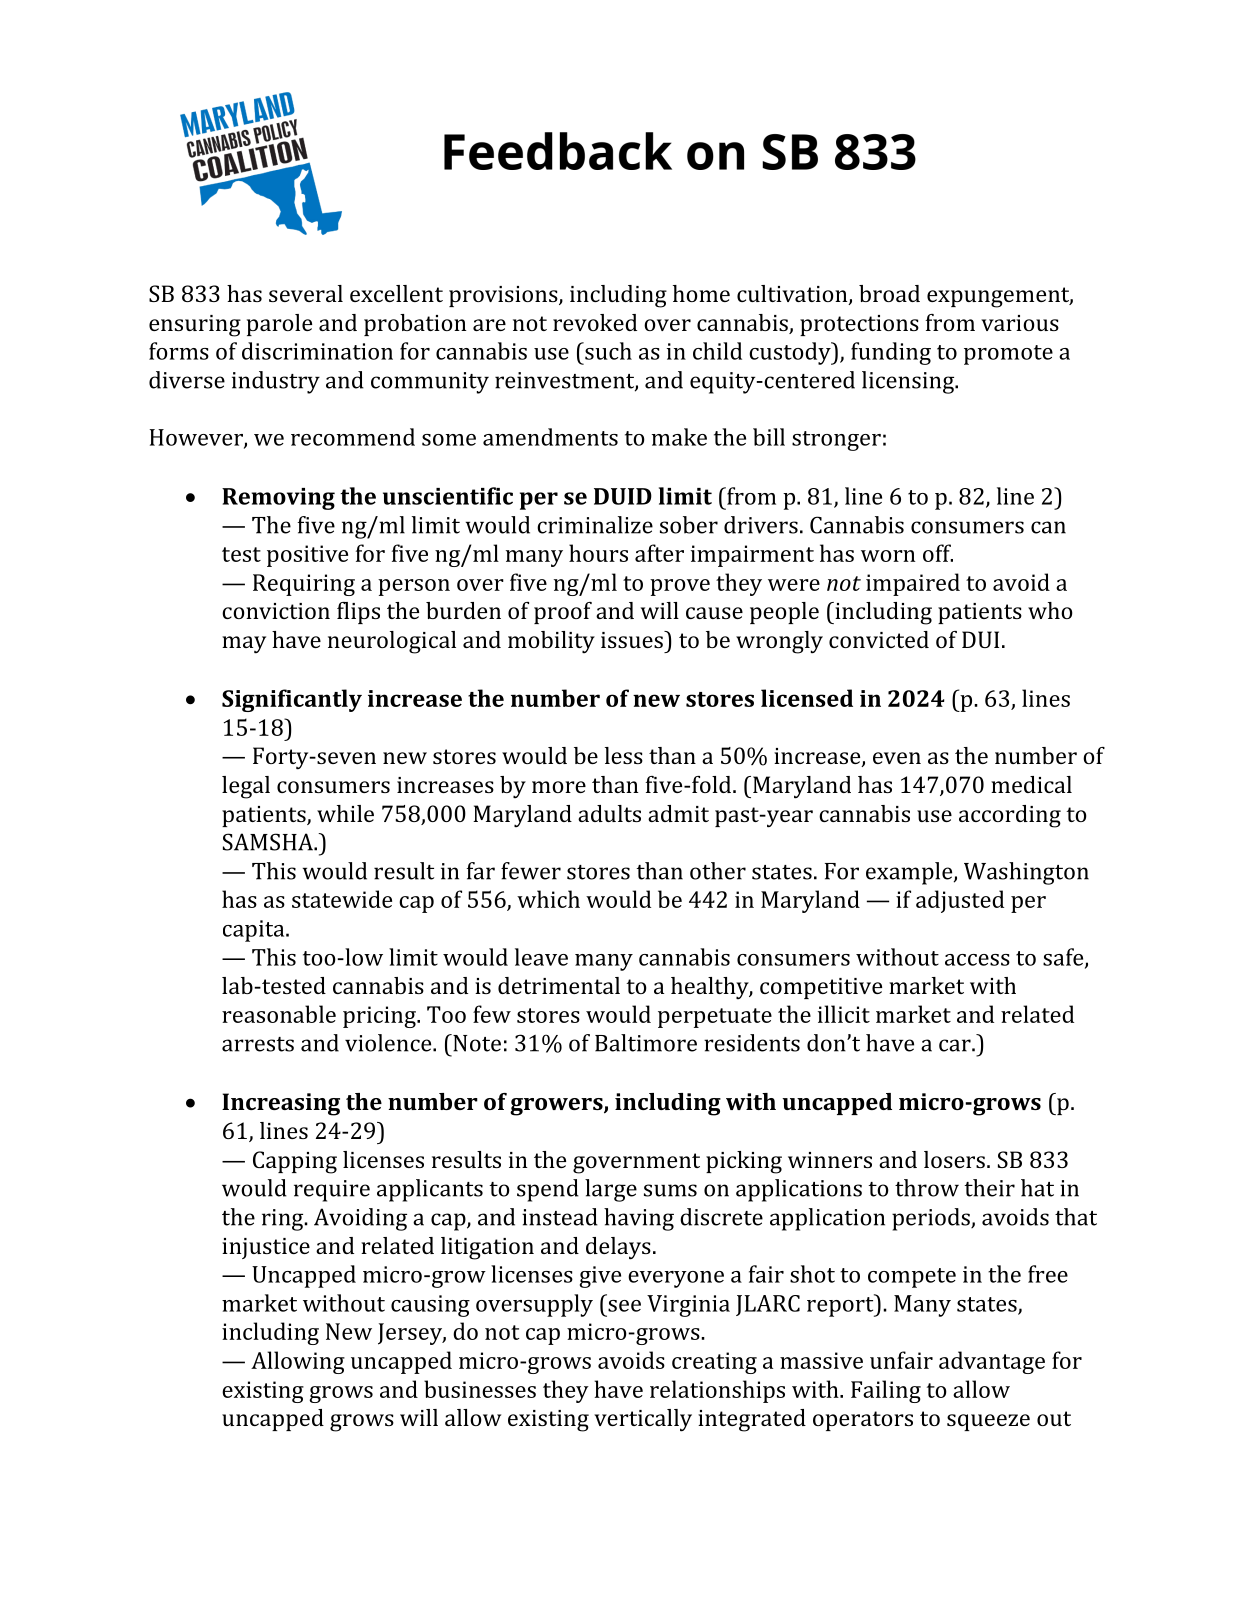 This image has height=1617, width=1249. What do you see at coordinates (715, 1018) in the image?
I see `perpetuate` at bounding box center [715, 1018].
